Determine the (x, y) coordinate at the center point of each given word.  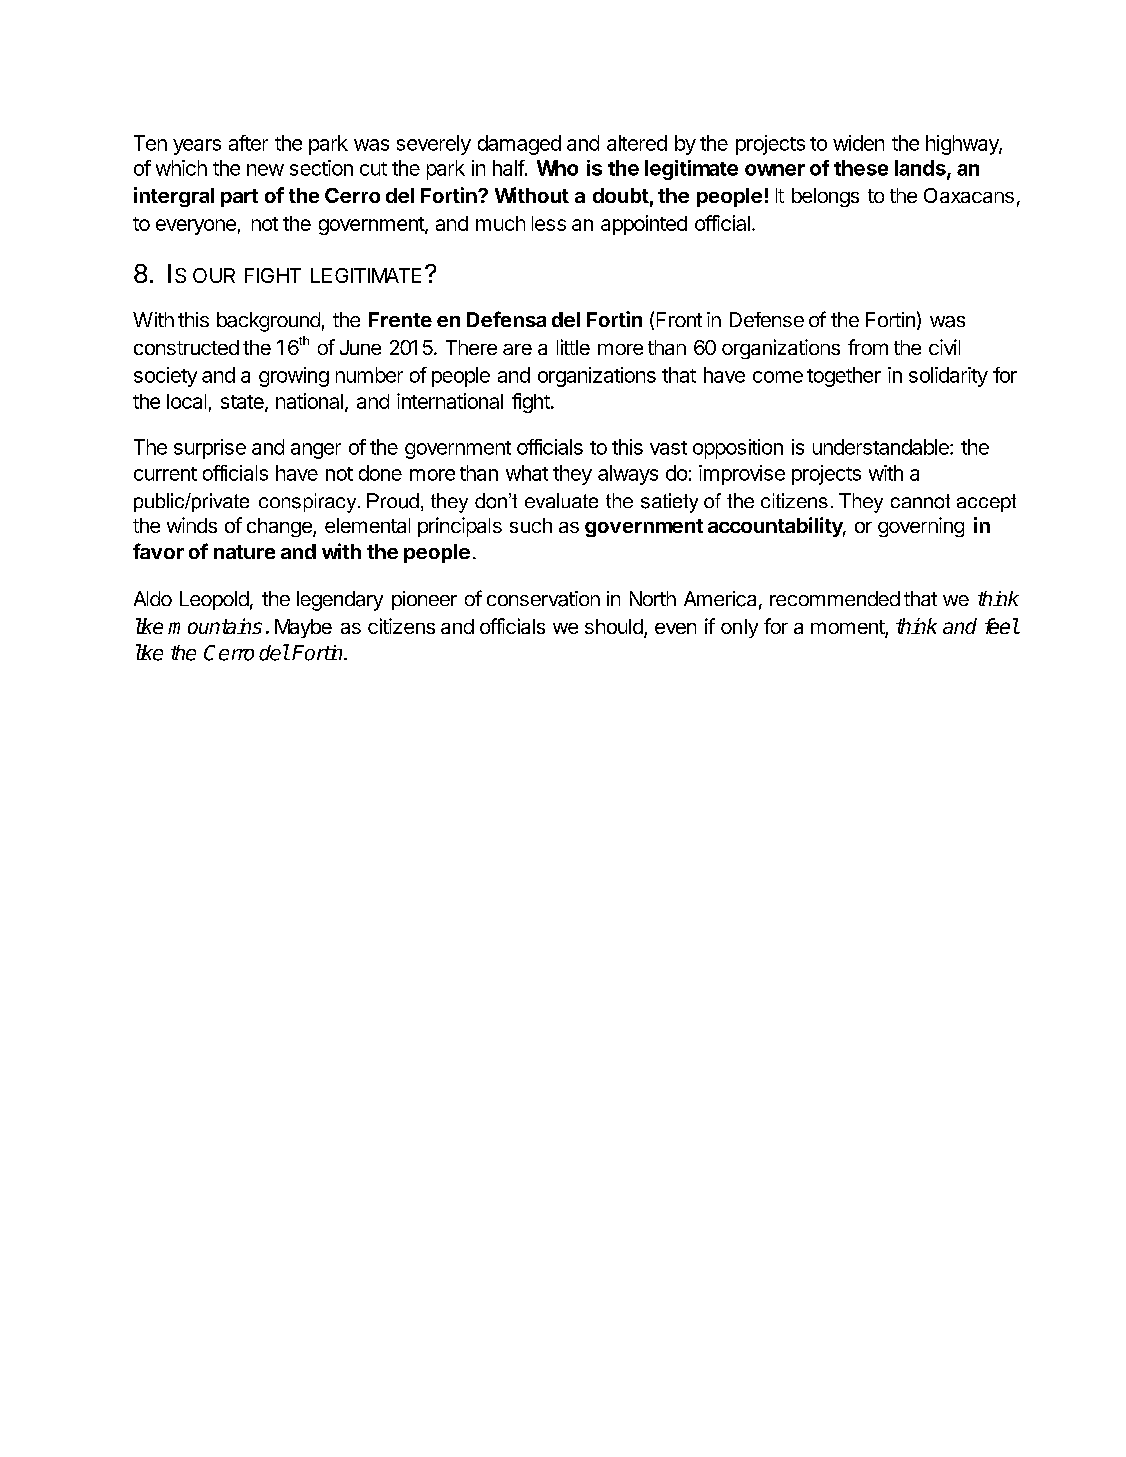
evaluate (561, 500)
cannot (920, 501)
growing (294, 377)
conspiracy (309, 503)
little (573, 347)
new (265, 170)
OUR (214, 275)
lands (921, 169)
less (549, 223)
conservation (543, 599)
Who (557, 168)
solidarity (948, 377)
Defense (767, 319)
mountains (215, 626)
